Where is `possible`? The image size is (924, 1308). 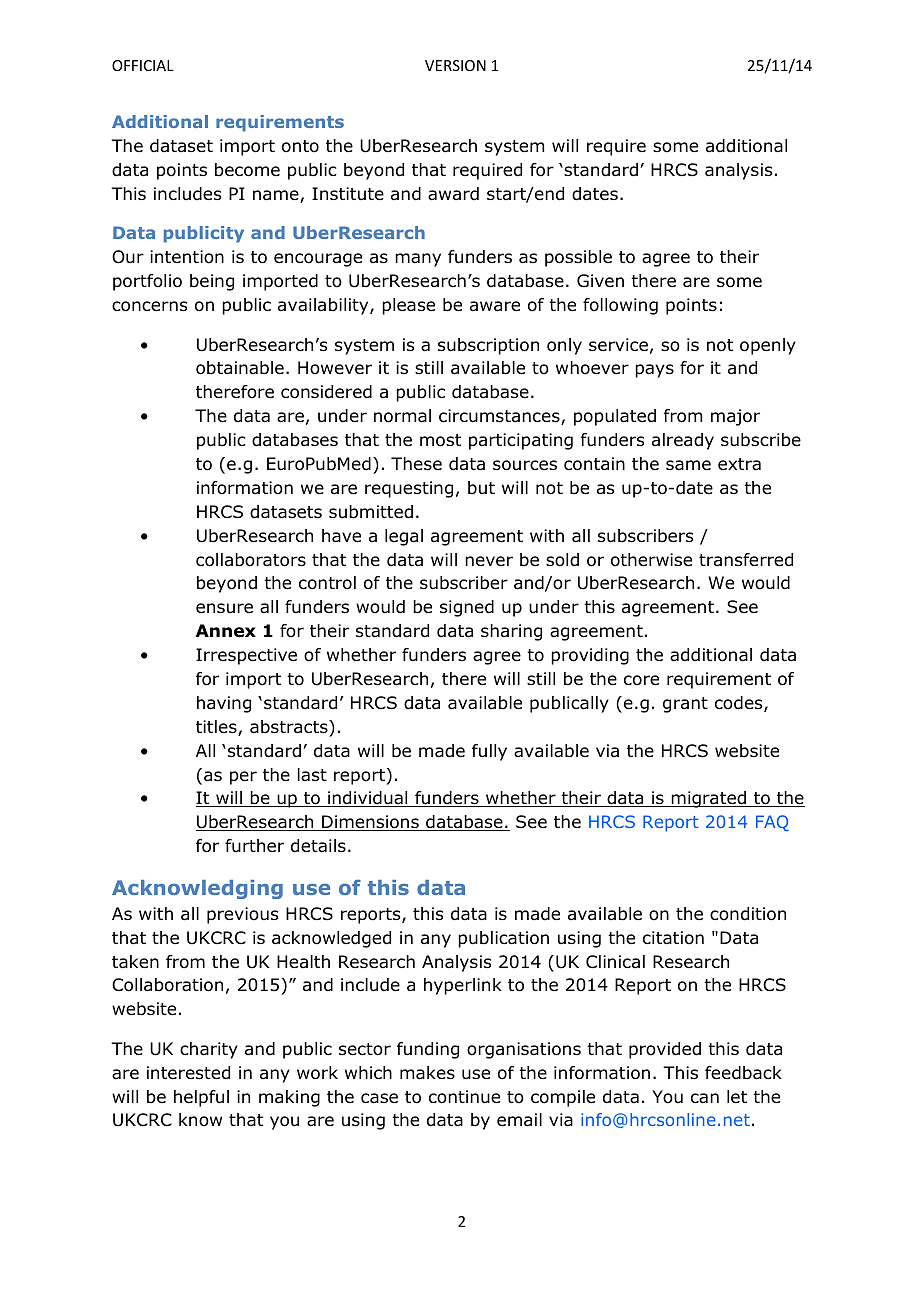 possible is located at coordinates (578, 258).
